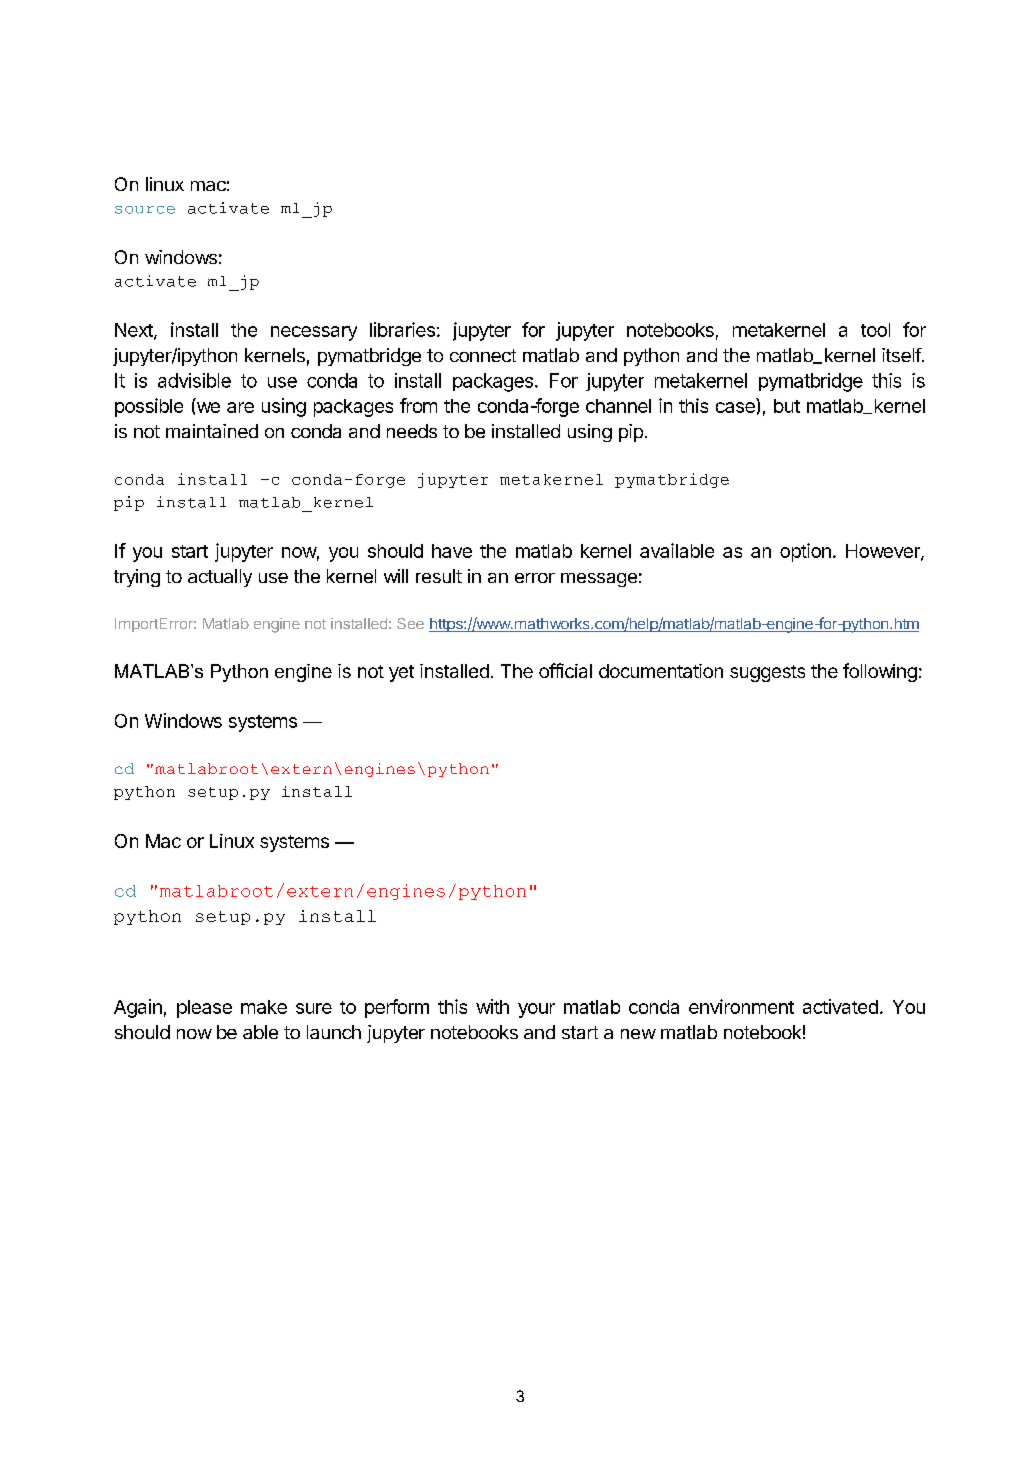 This screenshot has height=1467, width=1036. Describe the element at coordinates (452, 551) in the screenshot. I see `have` at that location.
